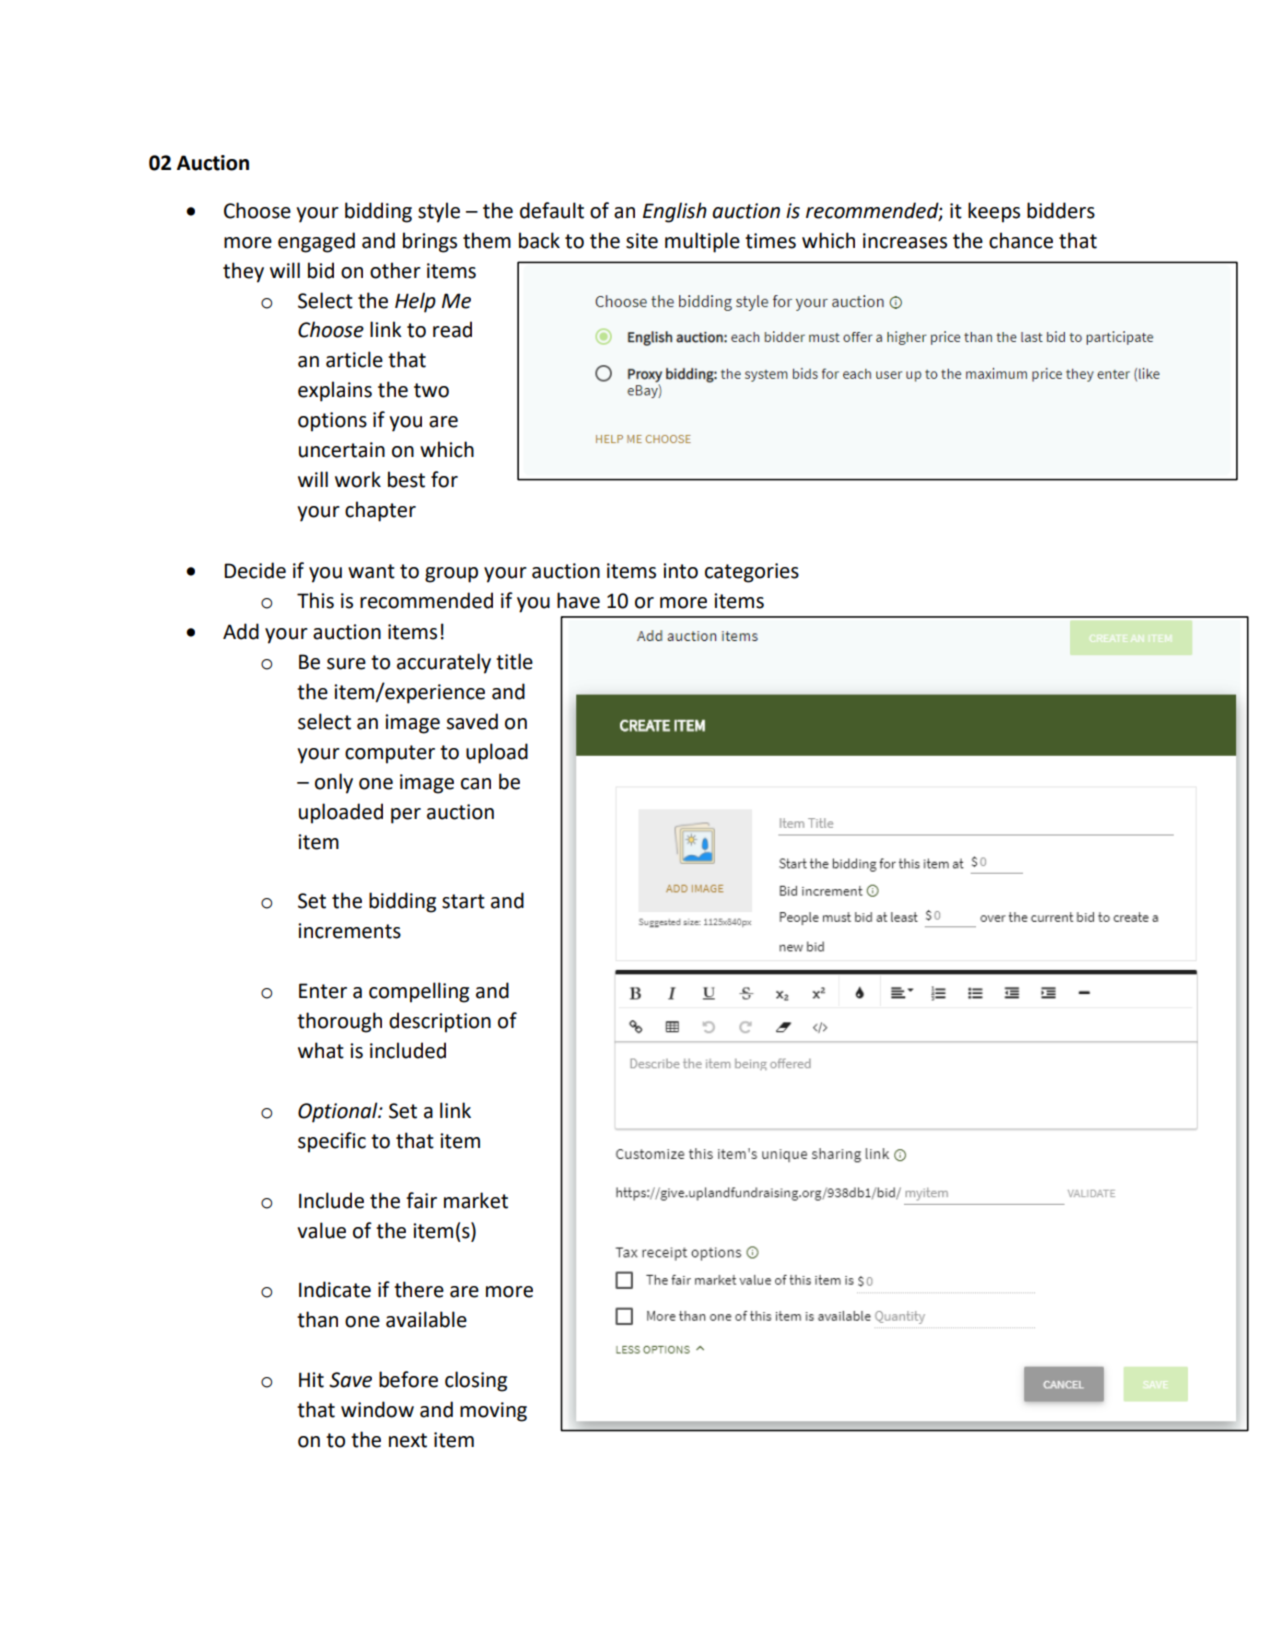 This screenshot has height=1635, width=1264. What do you see at coordinates (377, 1409) in the screenshot?
I see `window` at bounding box center [377, 1409].
